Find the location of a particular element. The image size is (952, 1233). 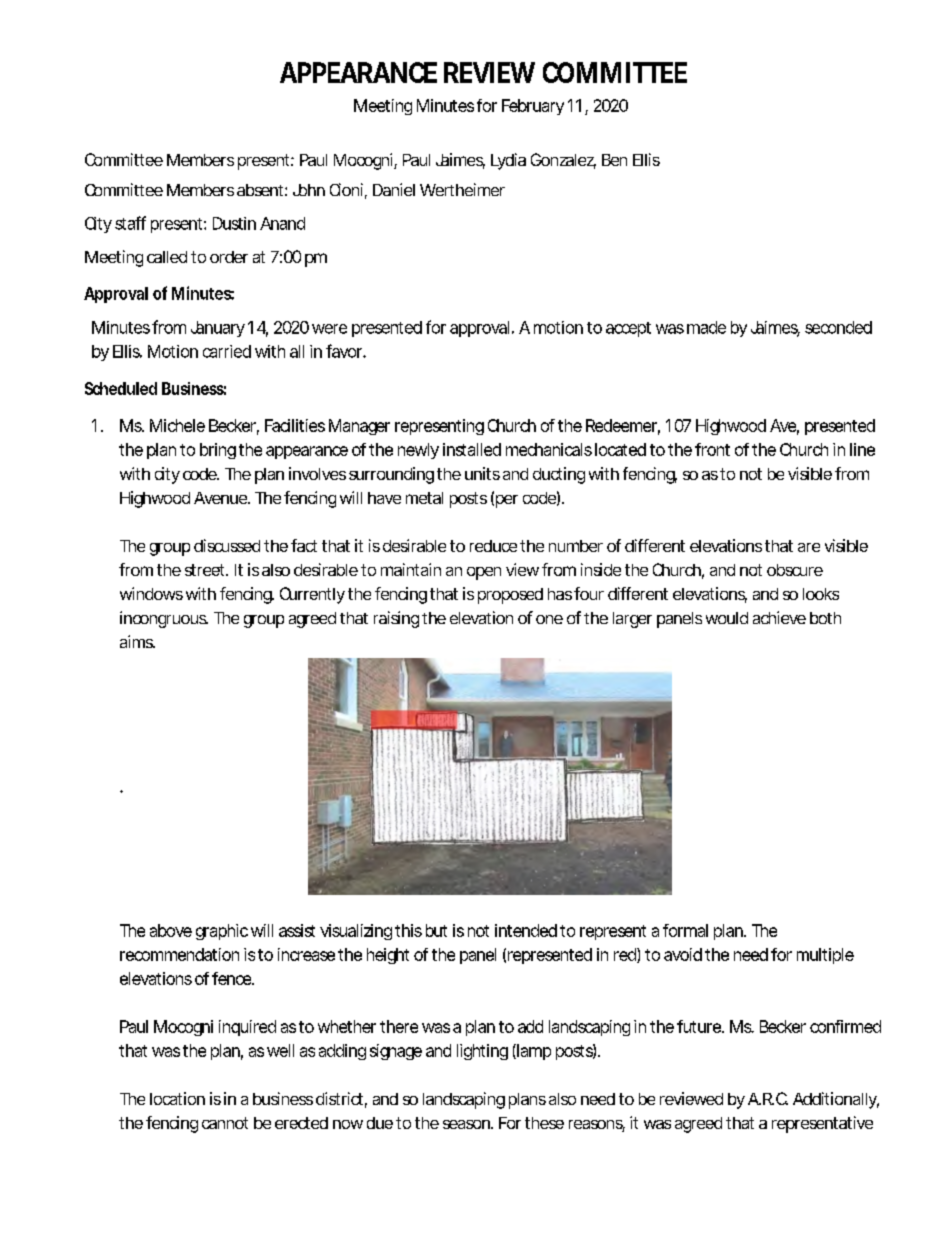

one is located at coordinates (549, 619).
